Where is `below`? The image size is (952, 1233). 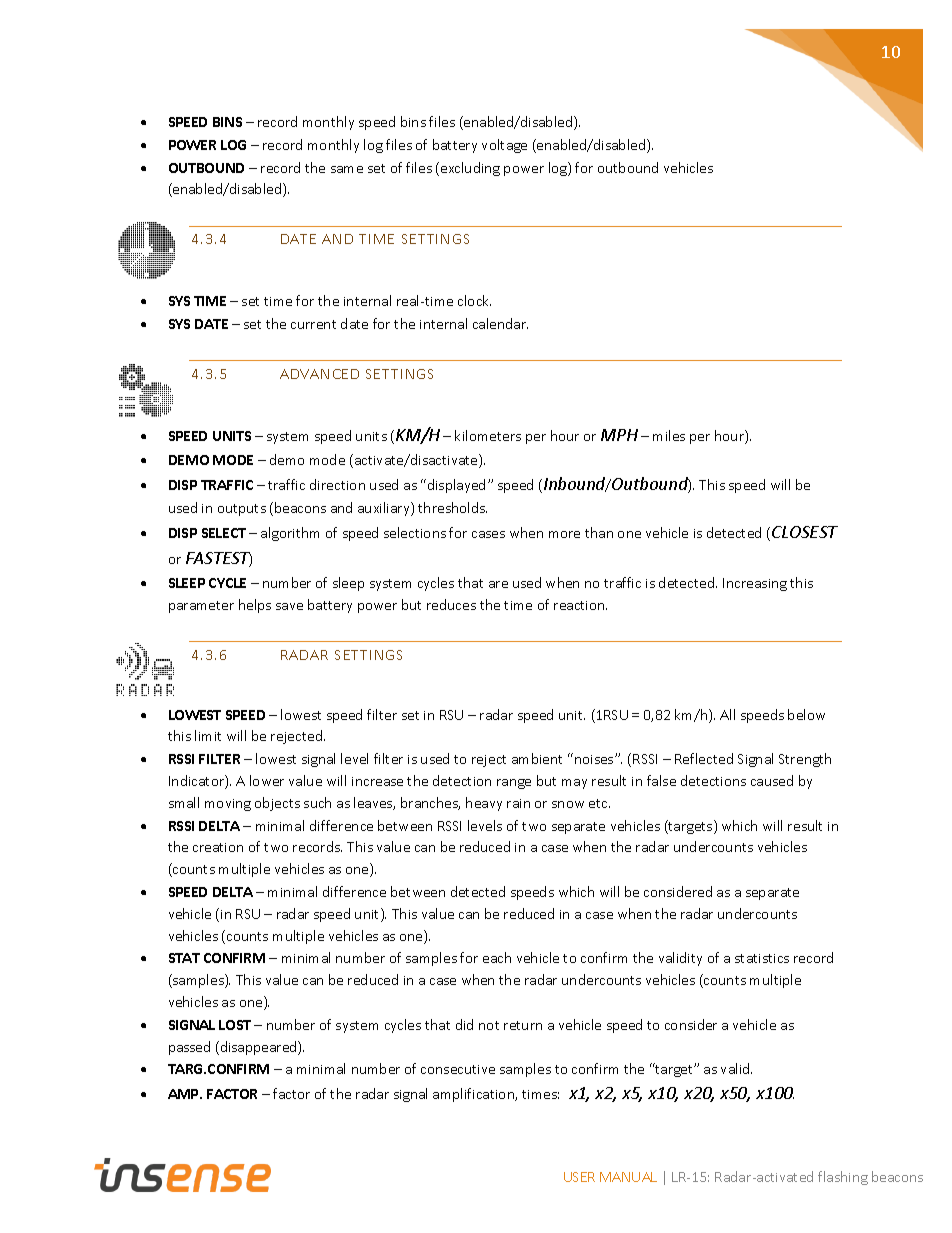
below is located at coordinates (806, 714).
